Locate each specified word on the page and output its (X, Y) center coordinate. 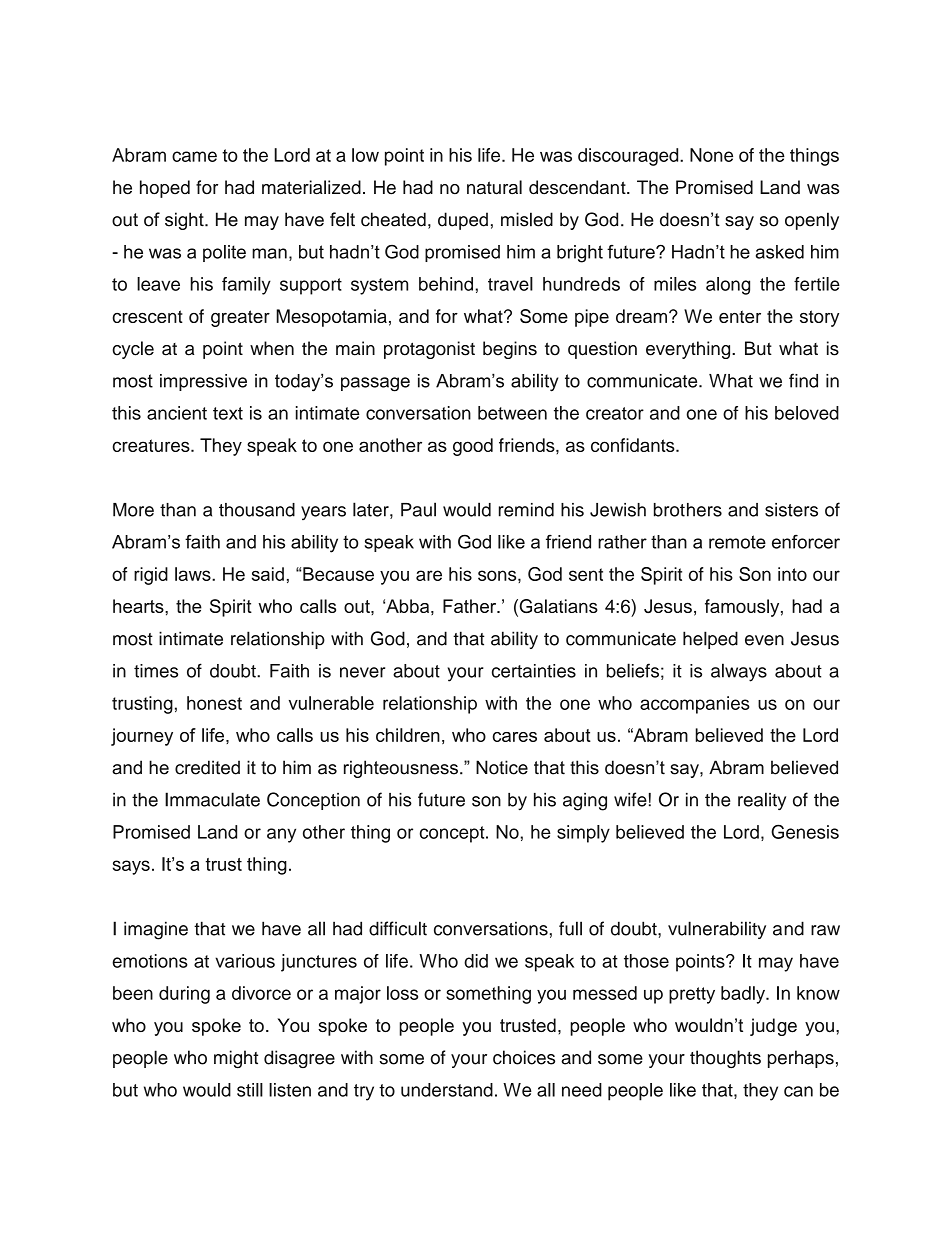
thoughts (725, 1059)
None (711, 155)
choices (524, 1057)
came (194, 156)
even (764, 640)
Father (471, 606)
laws (194, 574)
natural (494, 187)
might (236, 1059)
